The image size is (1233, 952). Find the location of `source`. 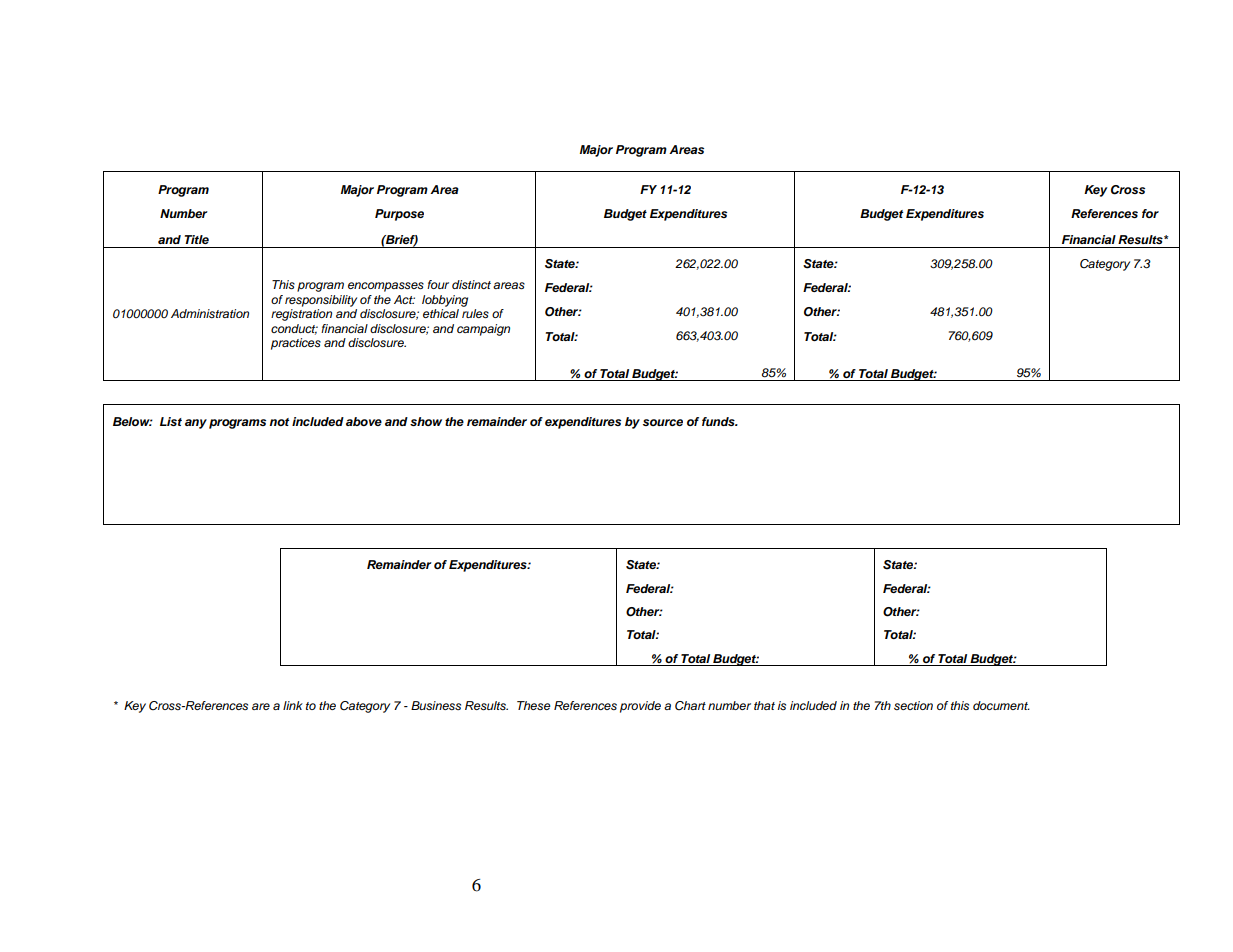

source is located at coordinates (663, 422).
